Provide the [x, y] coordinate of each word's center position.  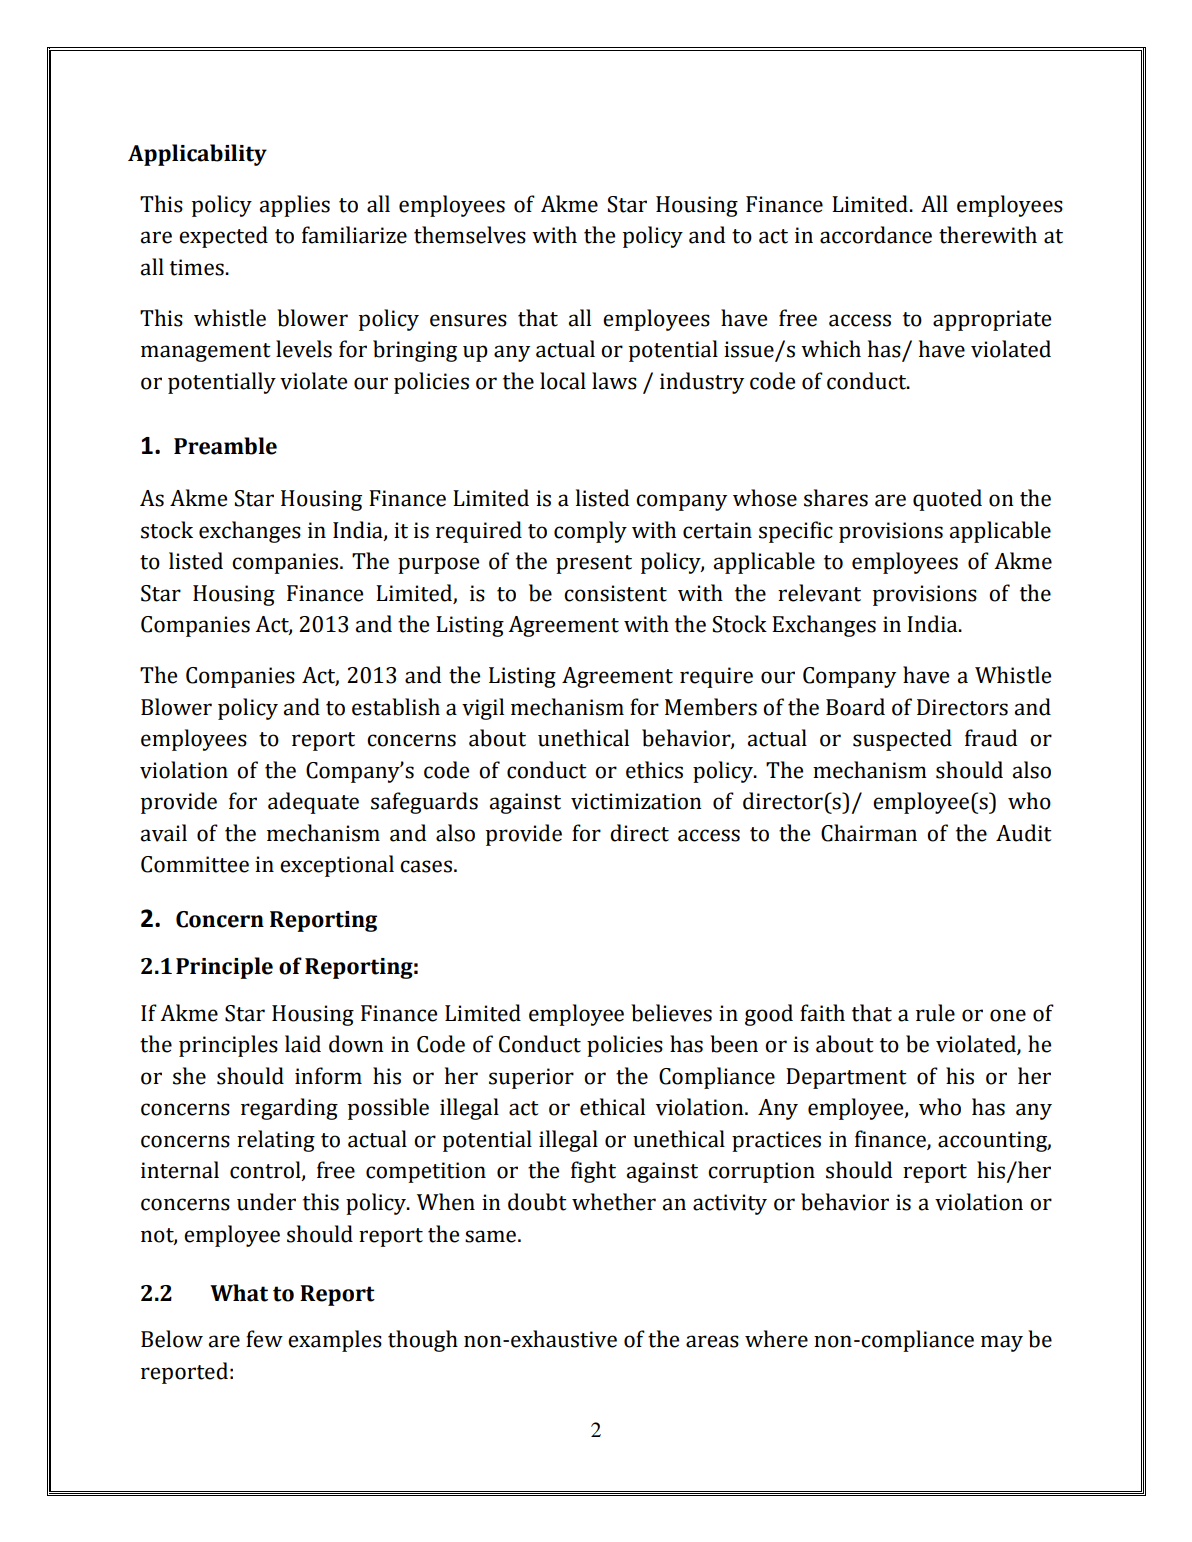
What [239, 1293]
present [594, 564]
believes [671, 1013]
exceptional [337, 866]
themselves [470, 235]
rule [935, 1013]
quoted [947, 500]
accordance [876, 235]
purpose [438, 565]
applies [294, 206]
